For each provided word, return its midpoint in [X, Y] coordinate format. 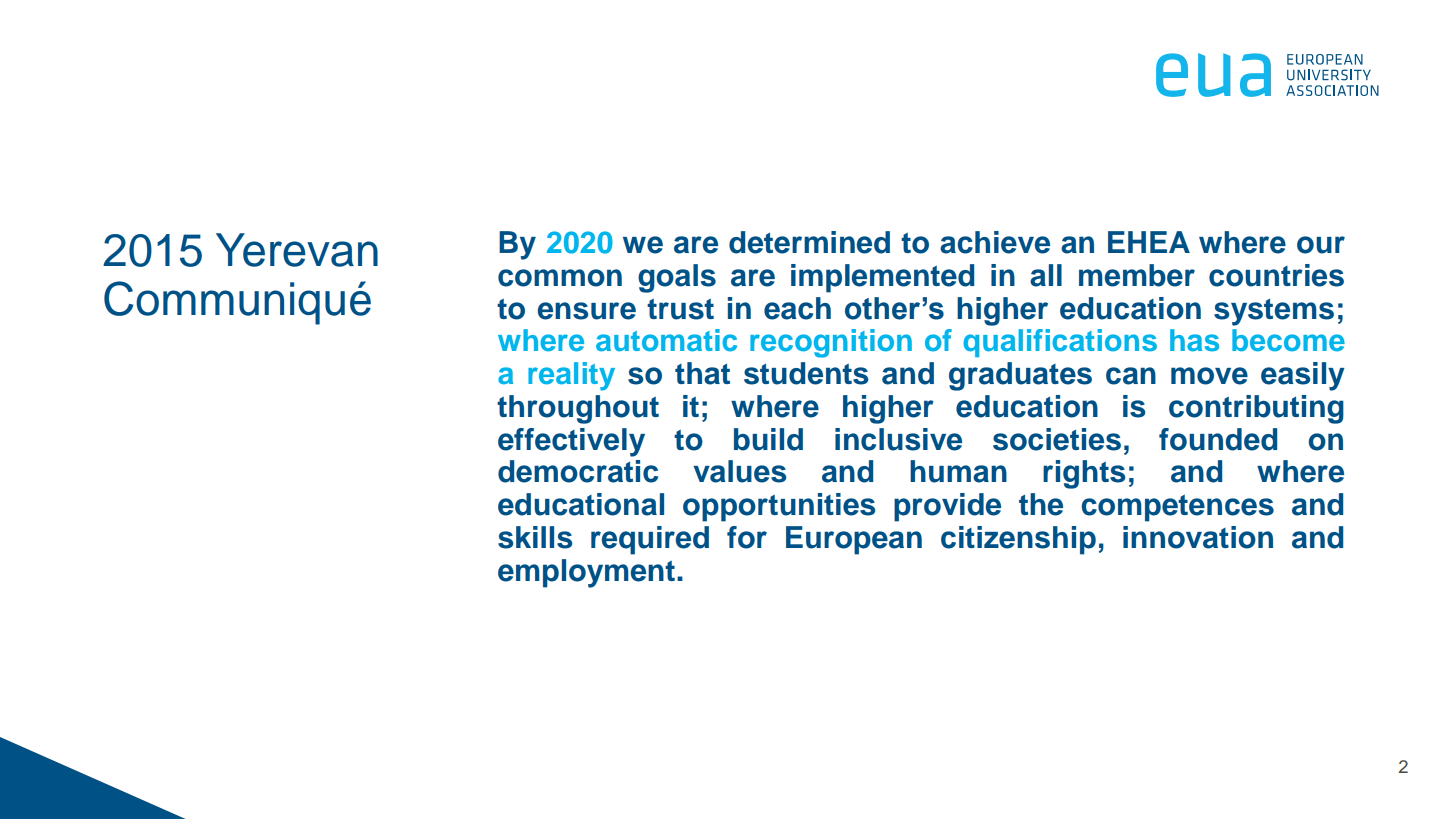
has [1194, 340]
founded [1218, 439]
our [1321, 245]
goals [677, 278]
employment [586, 573]
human [958, 471]
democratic [578, 471]
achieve [995, 242]
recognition [831, 343]
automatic [666, 340]
